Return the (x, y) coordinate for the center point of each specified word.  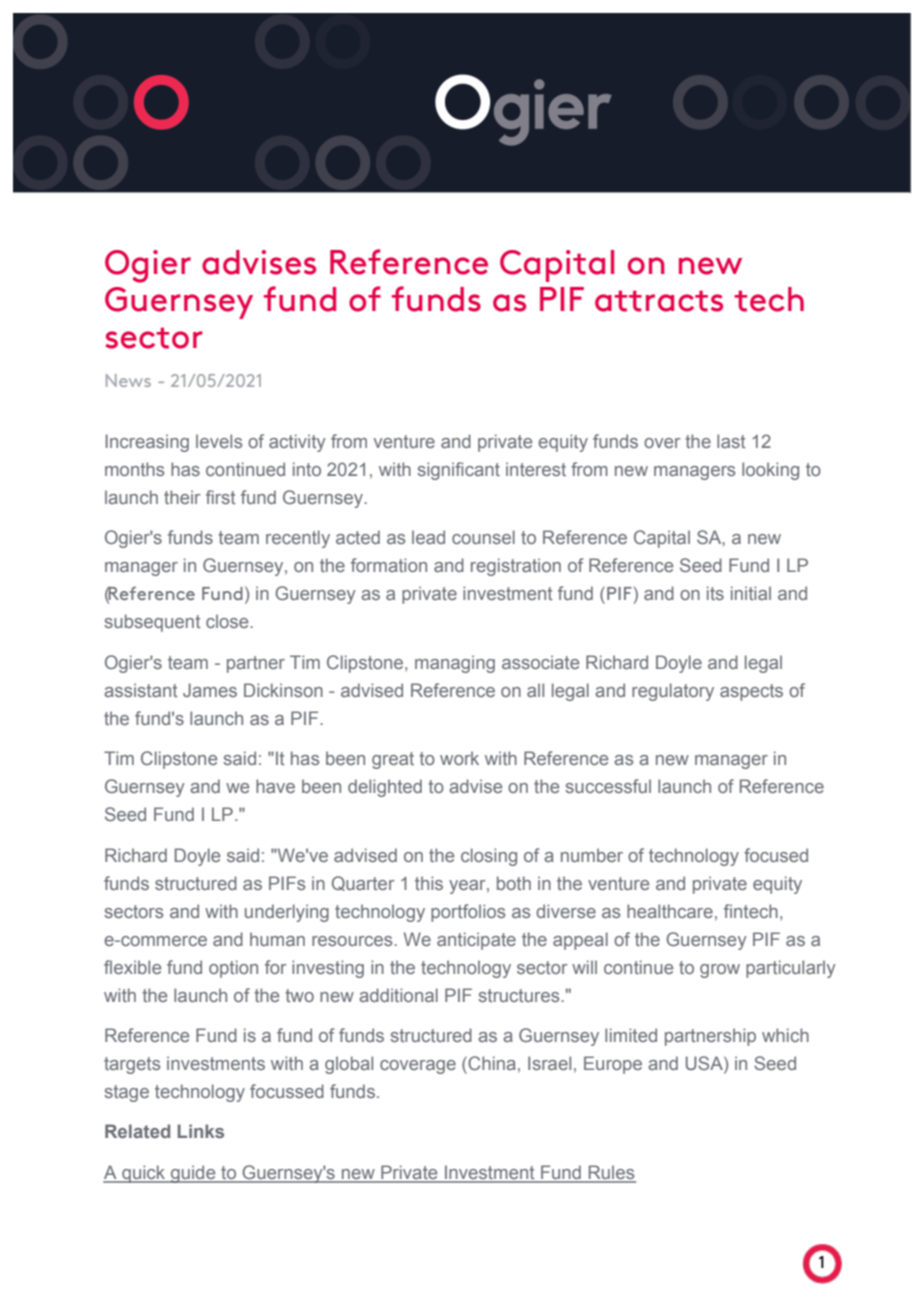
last (731, 441)
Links (201, 1131)
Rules (611, 1173)
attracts (659, 301)
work (459, 758)
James (210, 690)
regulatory (673, 692)
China (491, 1063)
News (128, 380)
